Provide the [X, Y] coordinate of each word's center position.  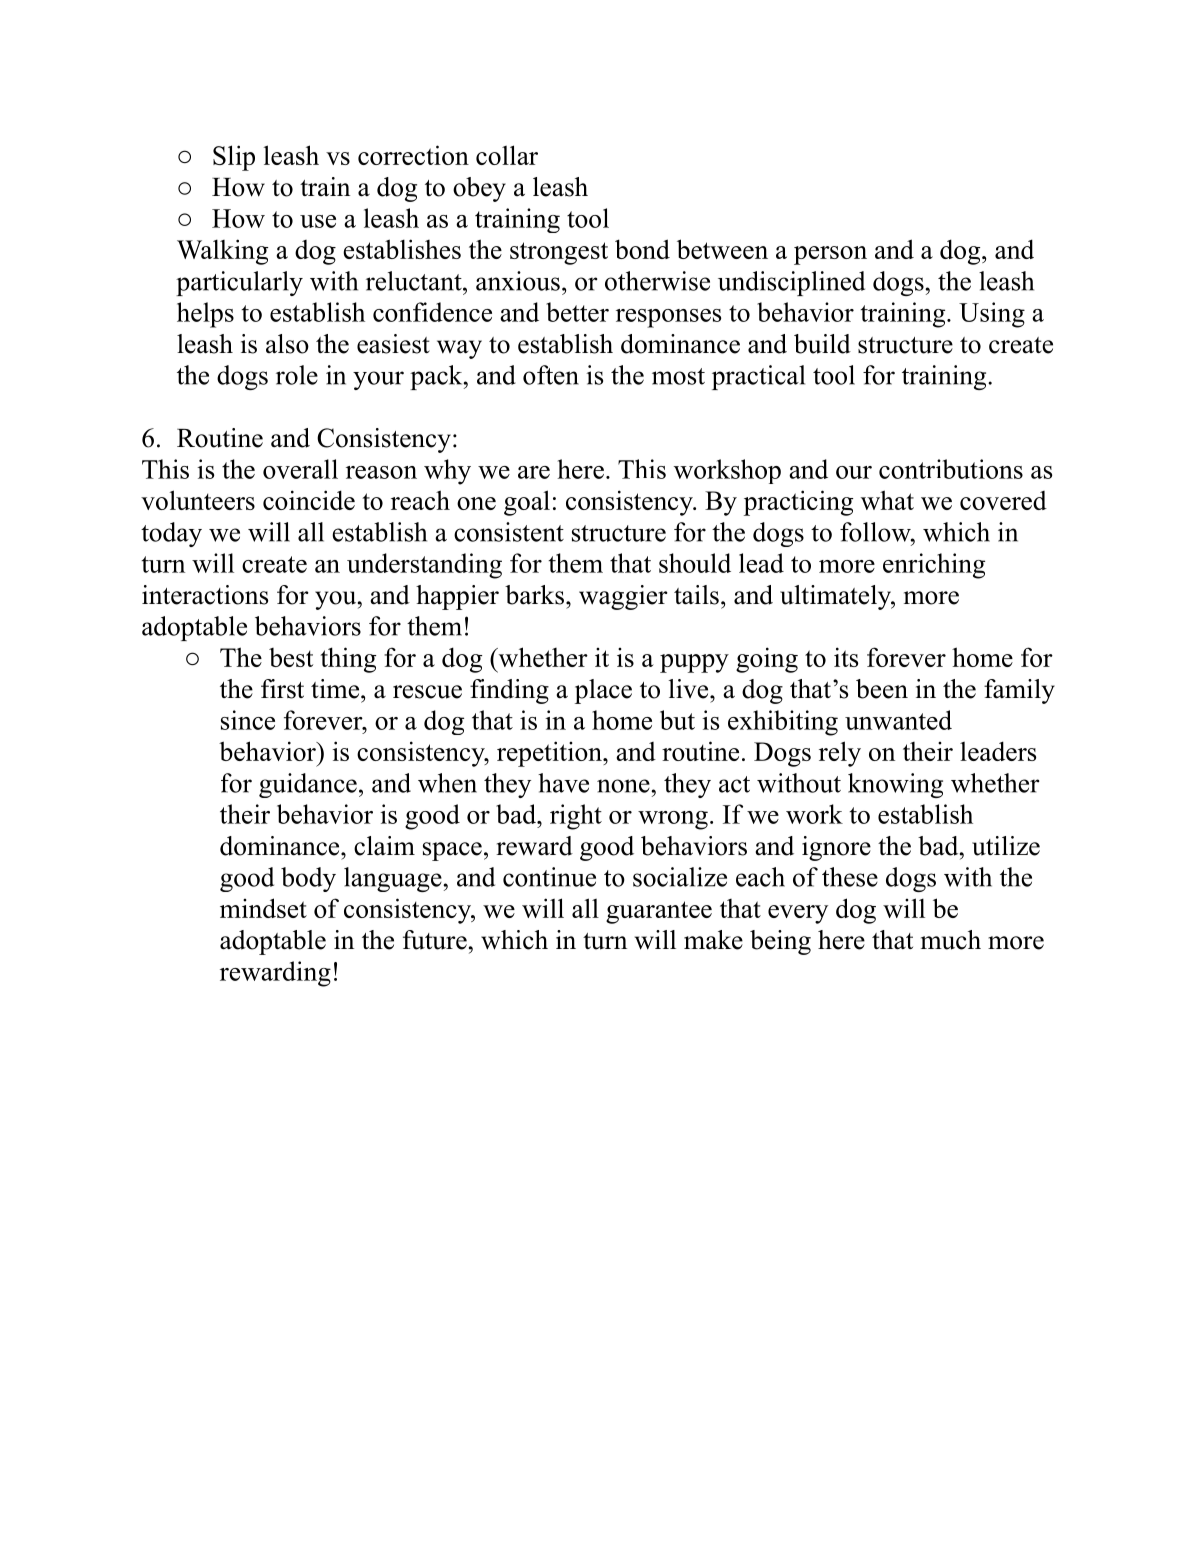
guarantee [659, 912]
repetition [550, 754]
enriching [934, 566]
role [297, 375]
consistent [509, 532]
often [551, 375]
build [822, 344]
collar [507, 155]
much [951, 940]
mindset [263, 908]
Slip [234, 158]
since [248, 720]
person [830, 255]
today [171, 534]
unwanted [898, 720]
